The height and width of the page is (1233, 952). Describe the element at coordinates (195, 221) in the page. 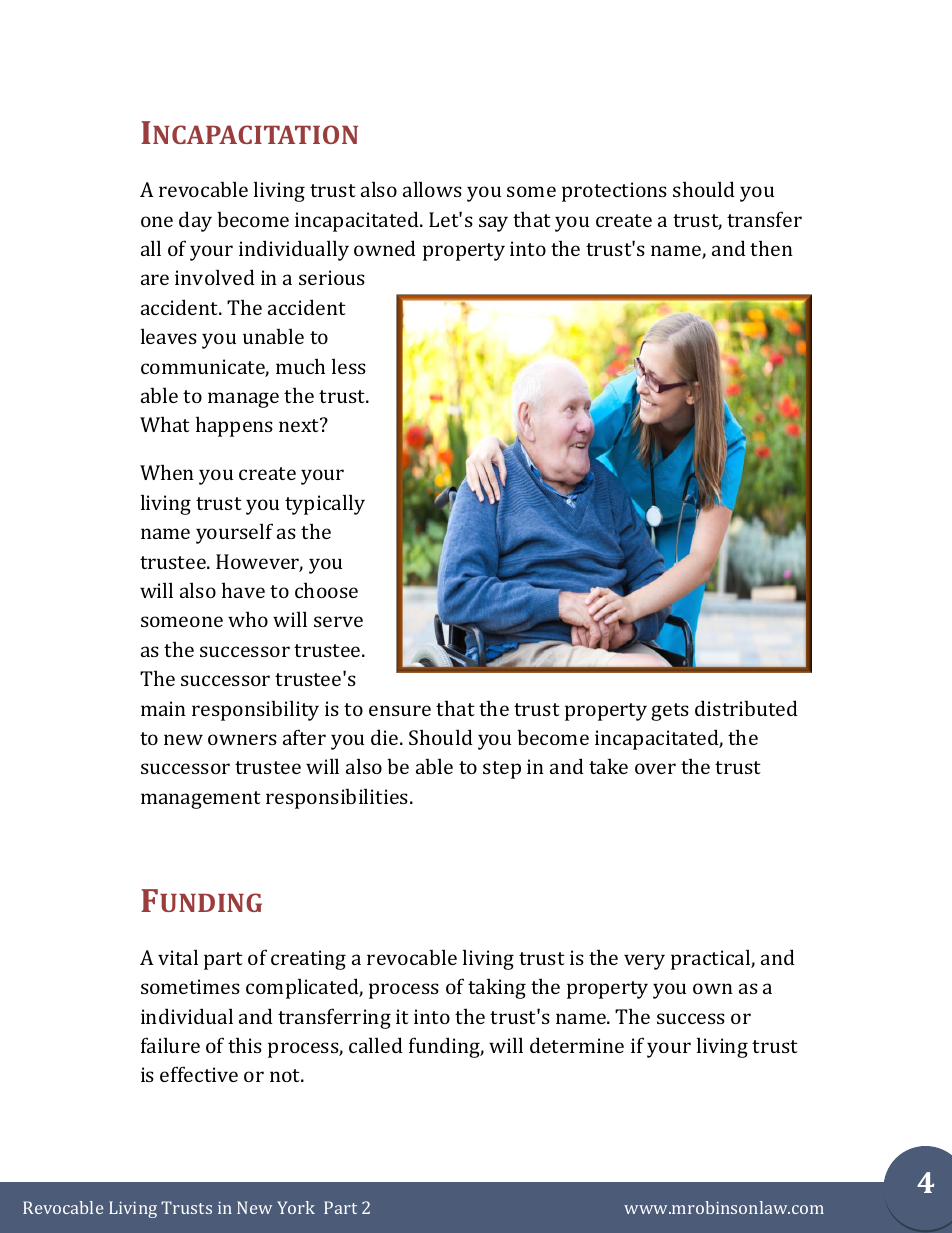

I see `day` at that location.
